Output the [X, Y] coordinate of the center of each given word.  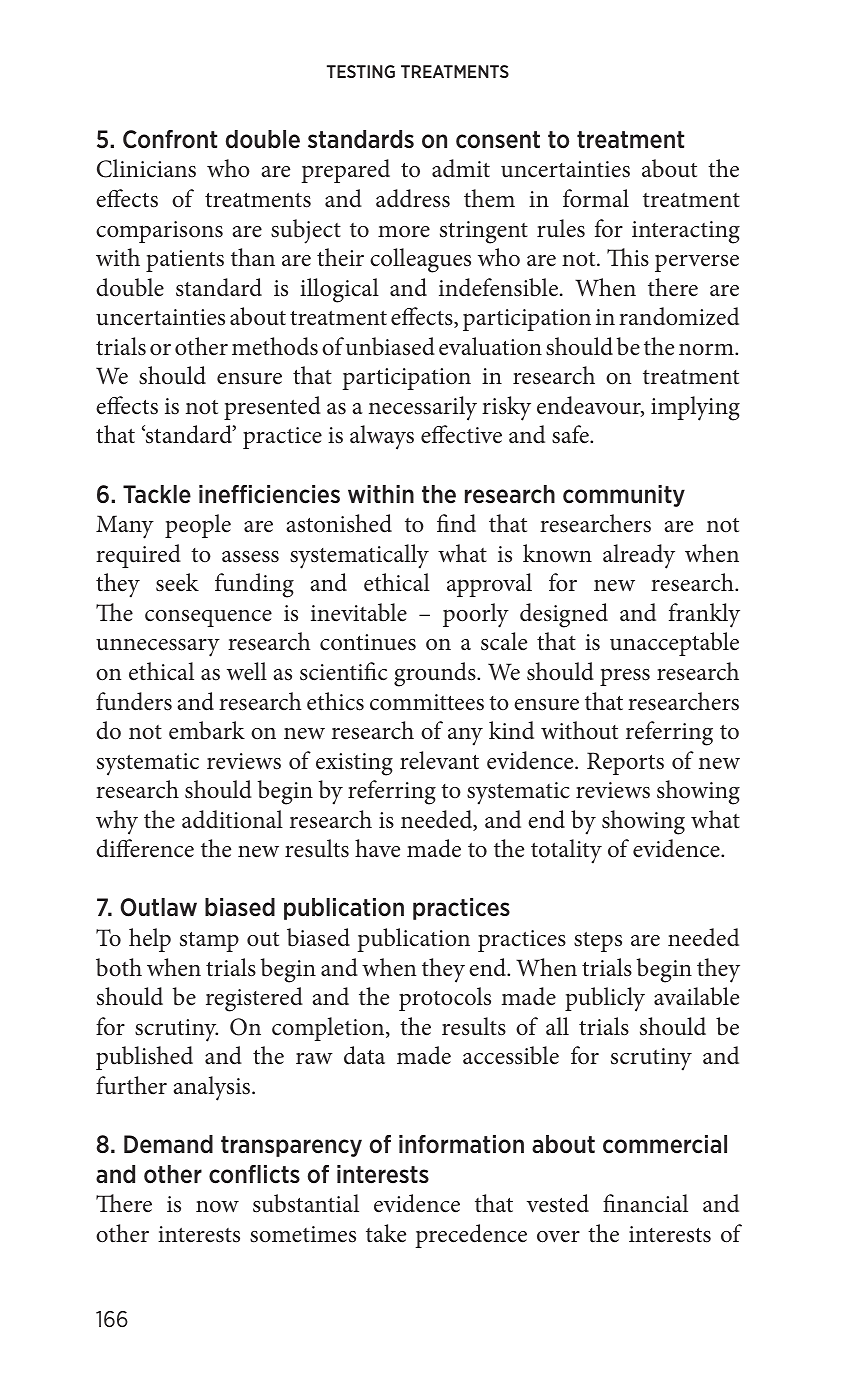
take [386, 1233]
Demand [168, 1144]
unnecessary [158, 648]
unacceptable [674, 644]
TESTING [361, 71]
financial [645, 1203]
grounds [436, 674]
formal [596, 198]
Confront [170, 139]
